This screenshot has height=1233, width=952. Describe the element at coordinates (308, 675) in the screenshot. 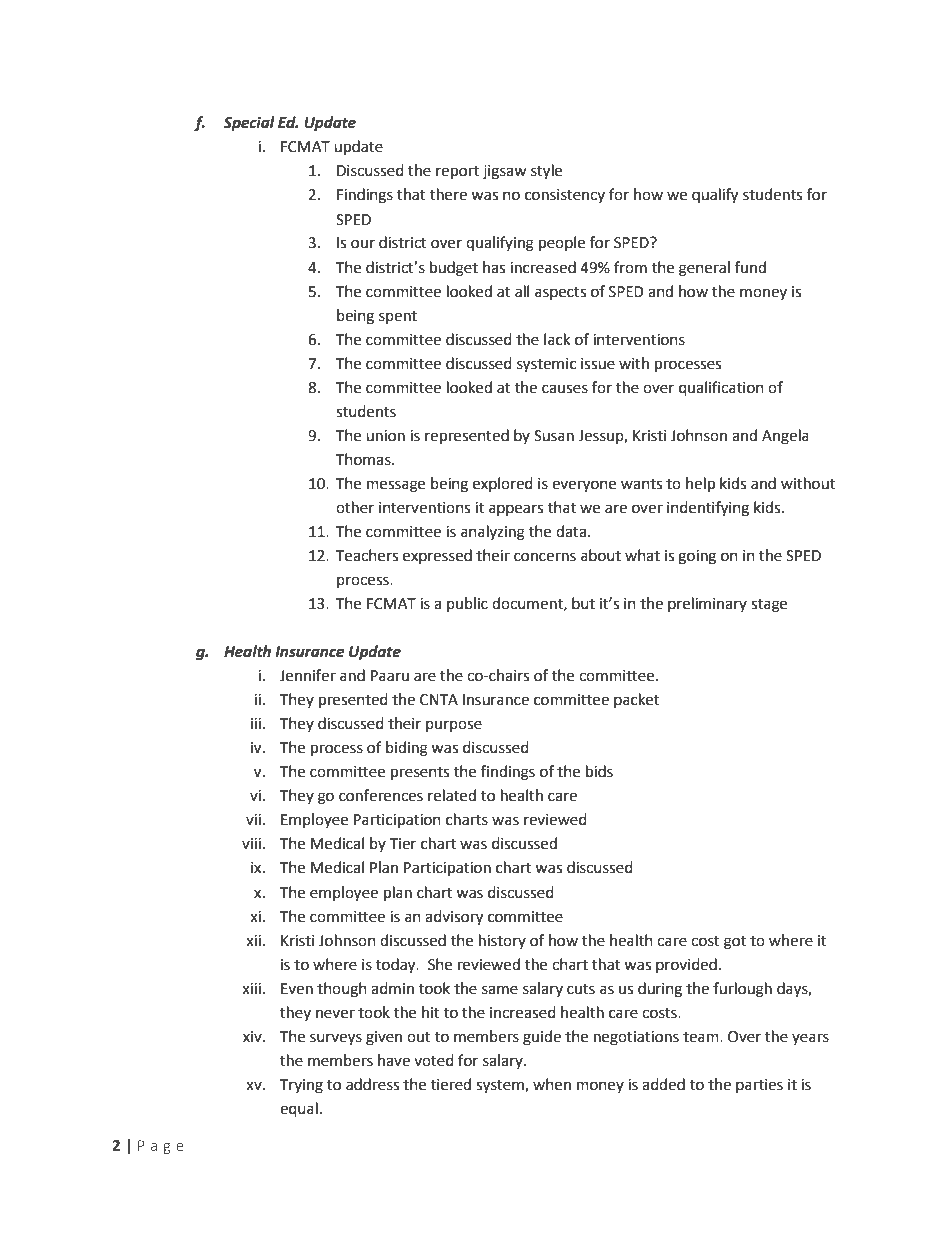

I see `Jennifer` at that location.
